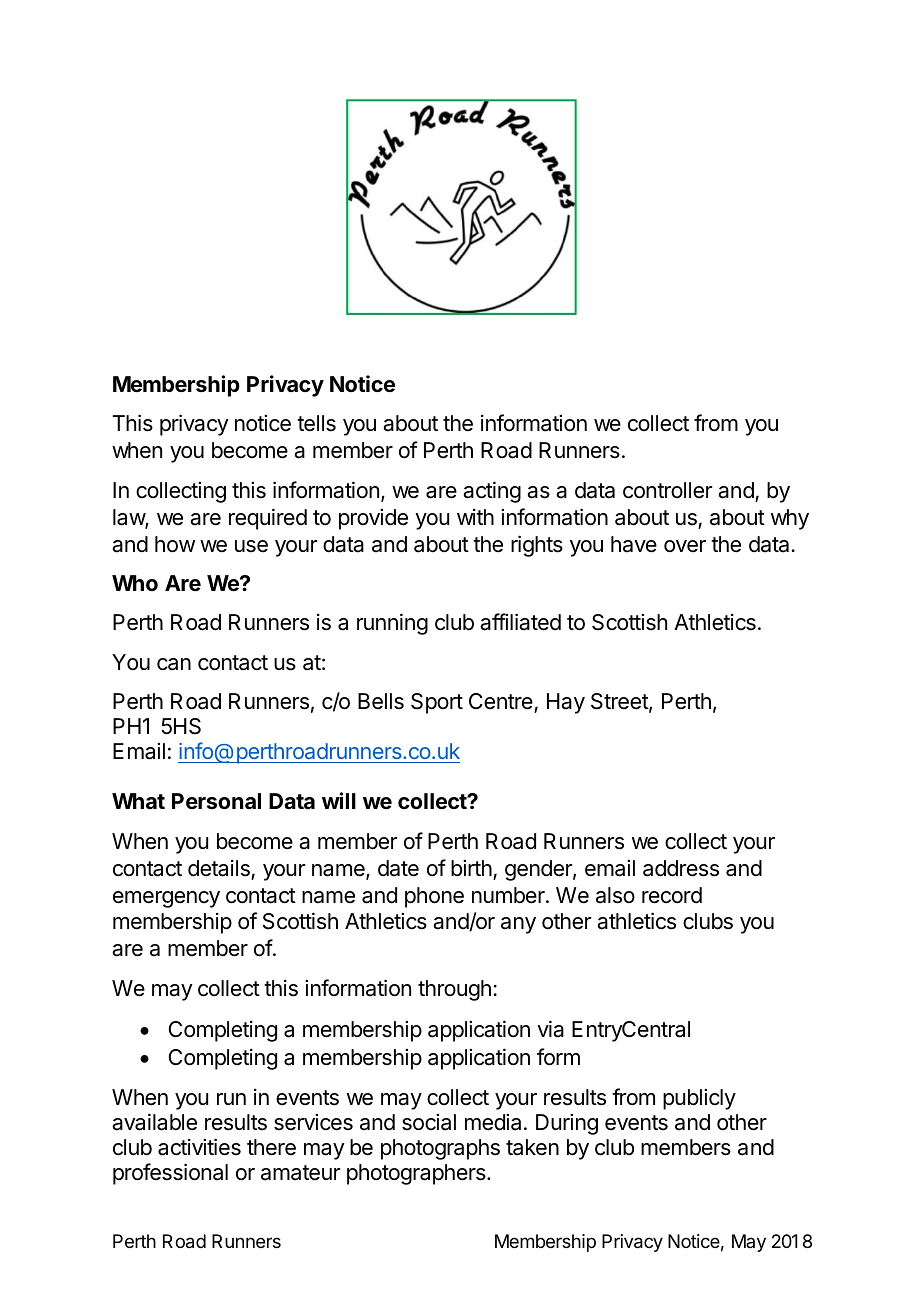  Describe the element at coordinates (492, 492) in the document. I see `acting` at that location.
